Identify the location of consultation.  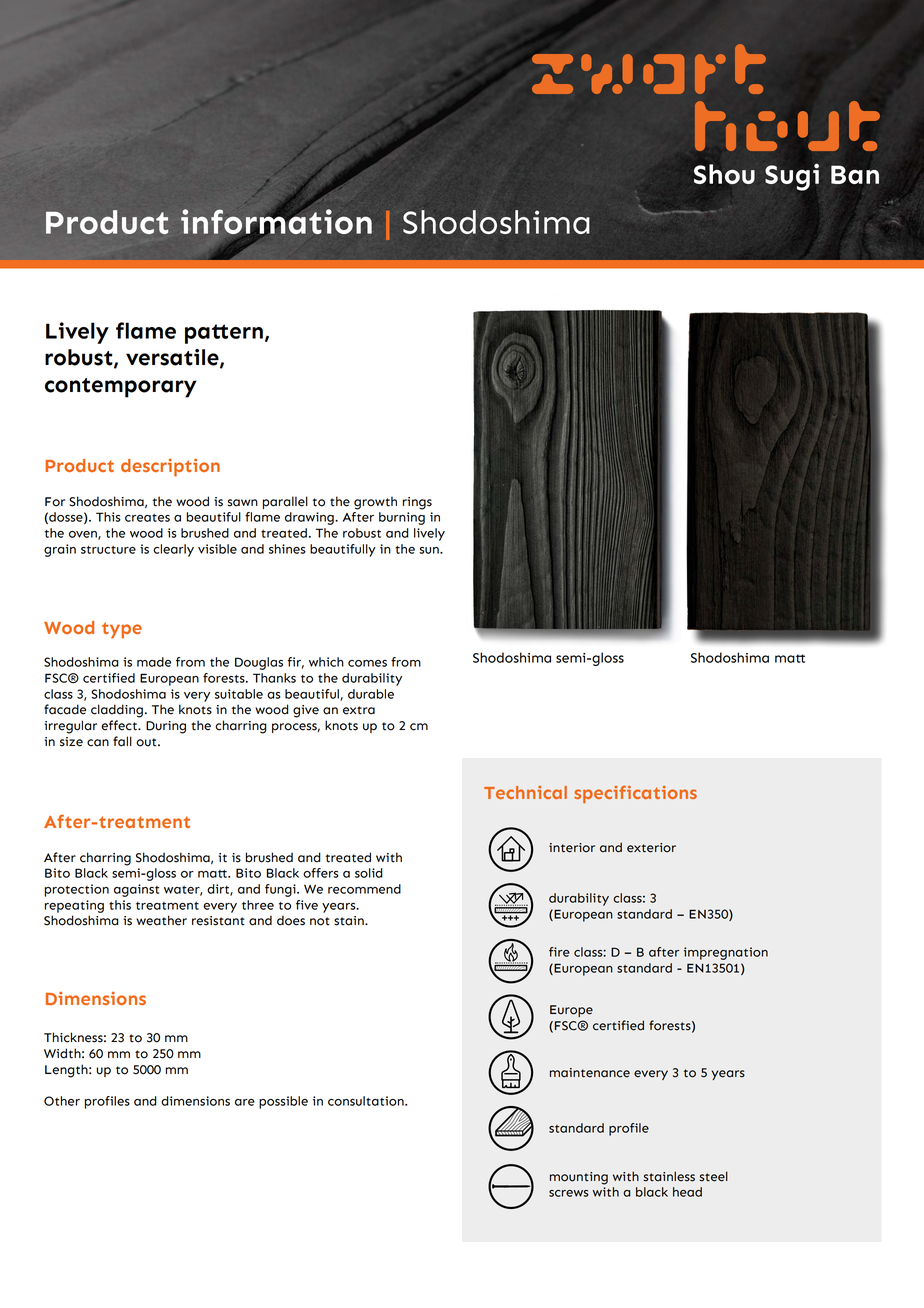
(367, 1101).
